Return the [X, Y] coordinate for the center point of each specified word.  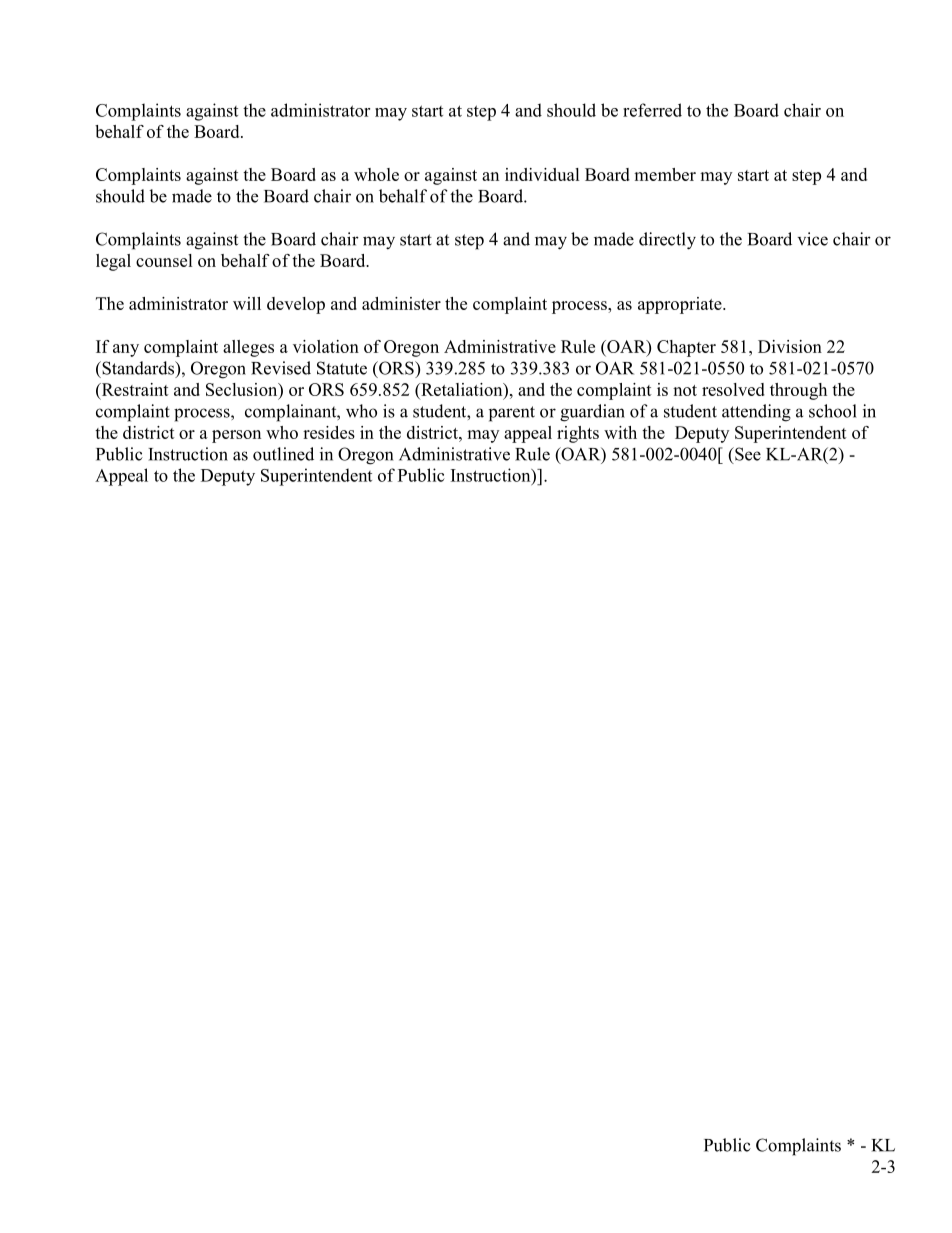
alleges [248, 348]
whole [376, 174]
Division [790, 346]
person [236, 436]
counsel [164, 260]
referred [652, 110]
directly [667, 241]
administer [401, 303]
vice [813, 239]
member [665, 174]
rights [578, 434]
